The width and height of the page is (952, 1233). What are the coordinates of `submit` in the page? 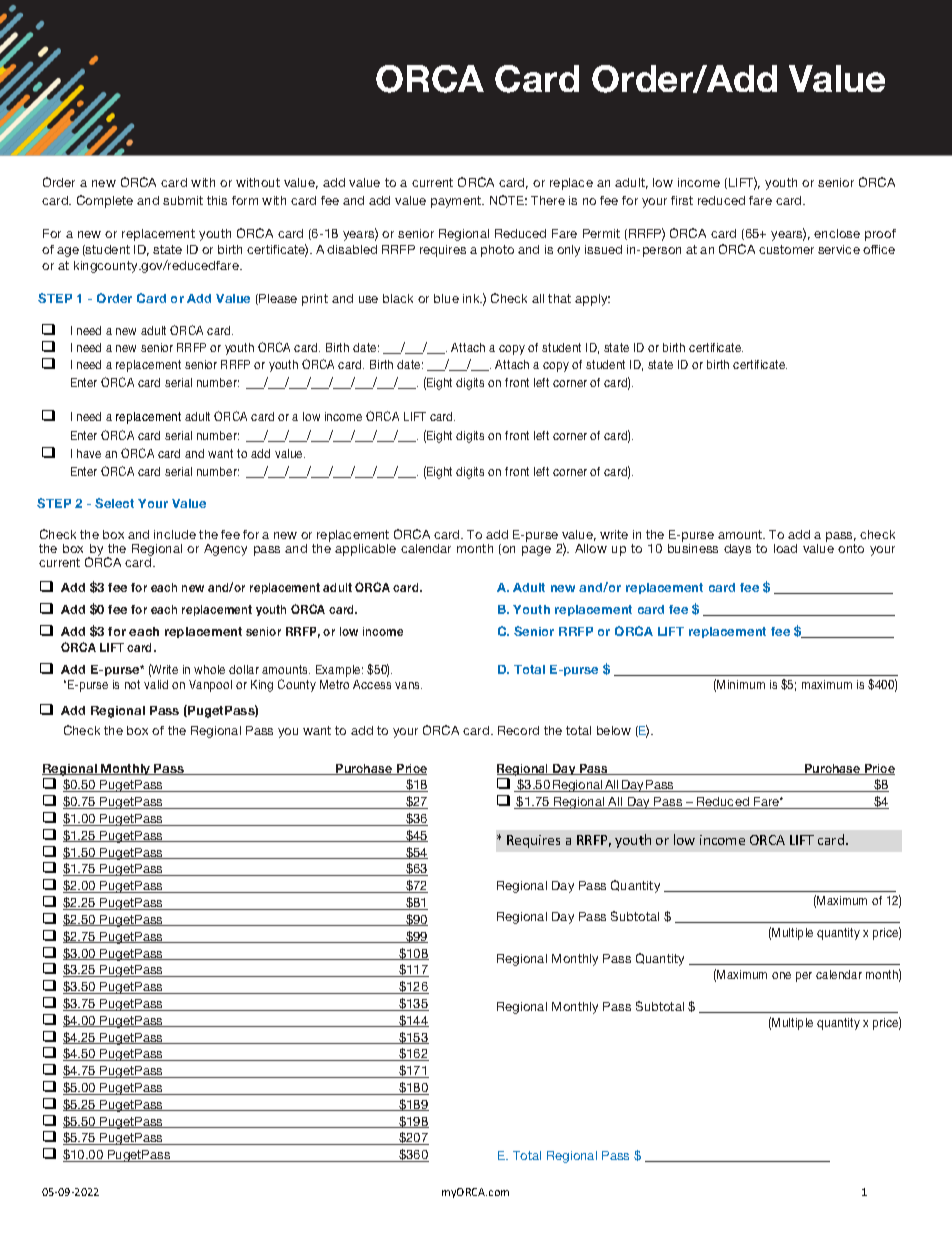 It's located at (183, 200).
